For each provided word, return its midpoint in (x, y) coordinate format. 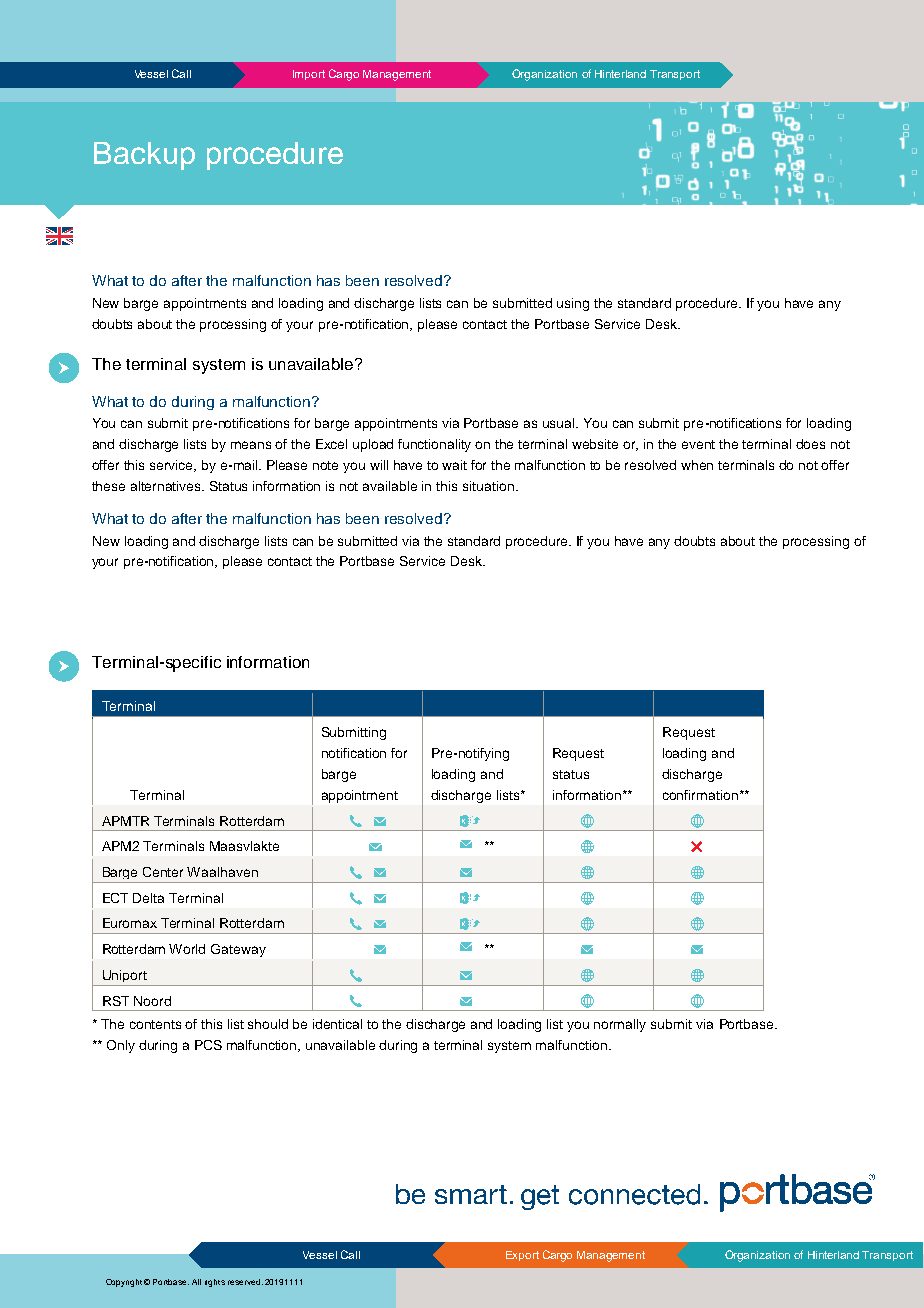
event (698, 444)
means (251, 445)
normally (620, 1025)
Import (309, 75)
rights (215, 1283)
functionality (434, 445)
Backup (144, 156)
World (187, 949)
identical (337, 1024)
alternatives (167, 486)
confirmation (700, 795)
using (573, 304)
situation (488, 486)
